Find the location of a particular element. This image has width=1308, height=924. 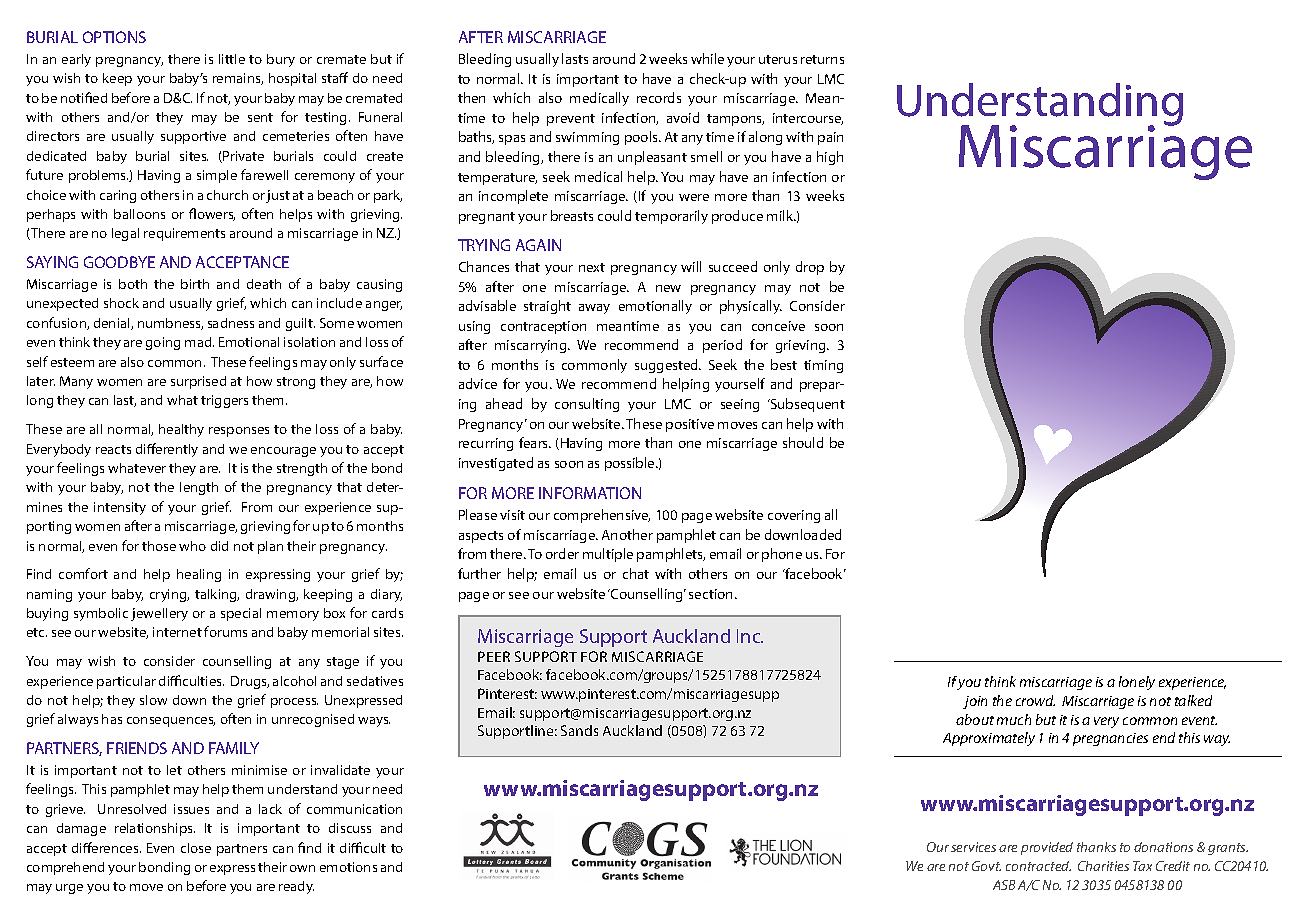

little is located at coordinates (232, 59).
